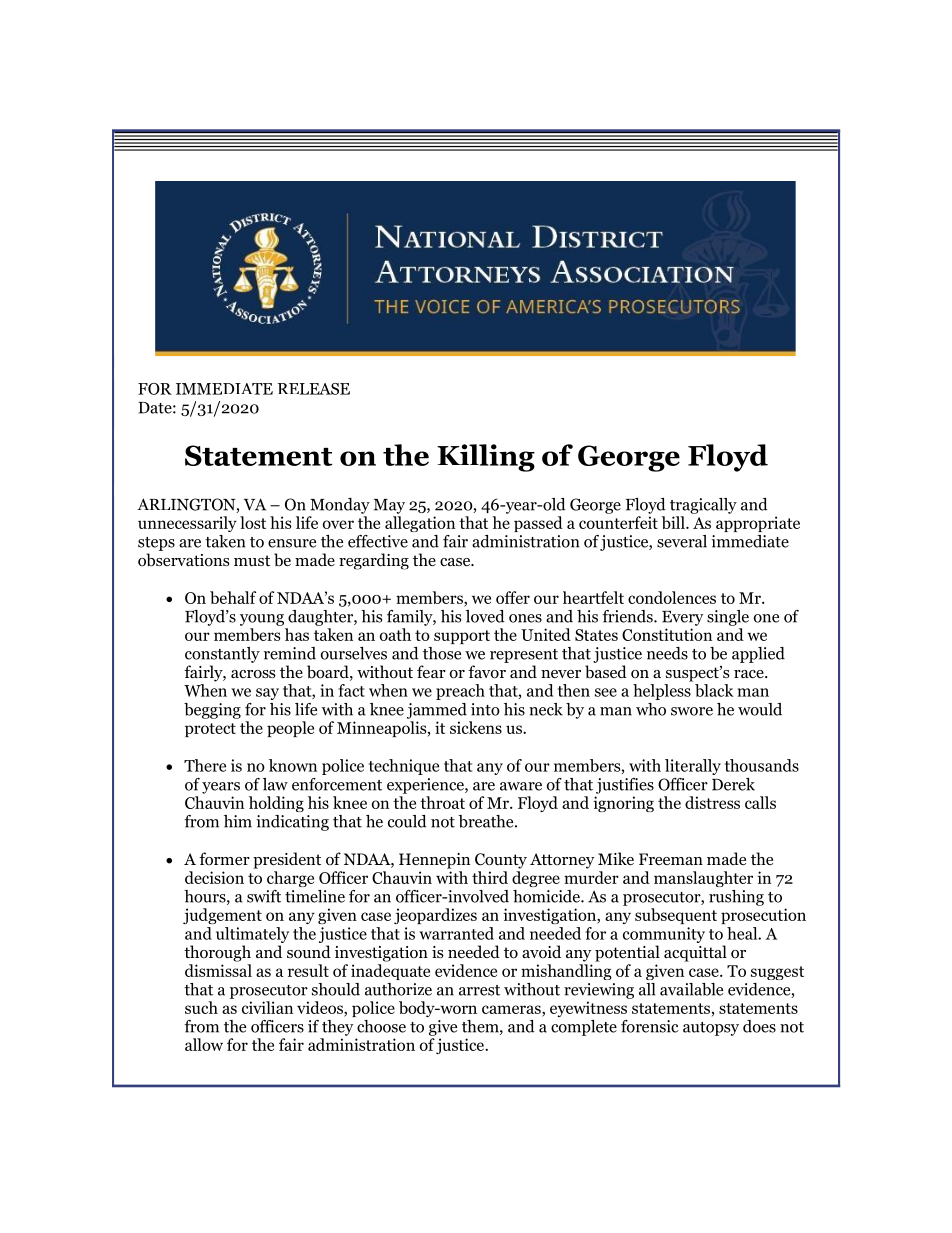 This screenshot has width=952, height=1233. Describe the element at coordinates (214, 877) in the screenshot. I see `decision` at that location.
